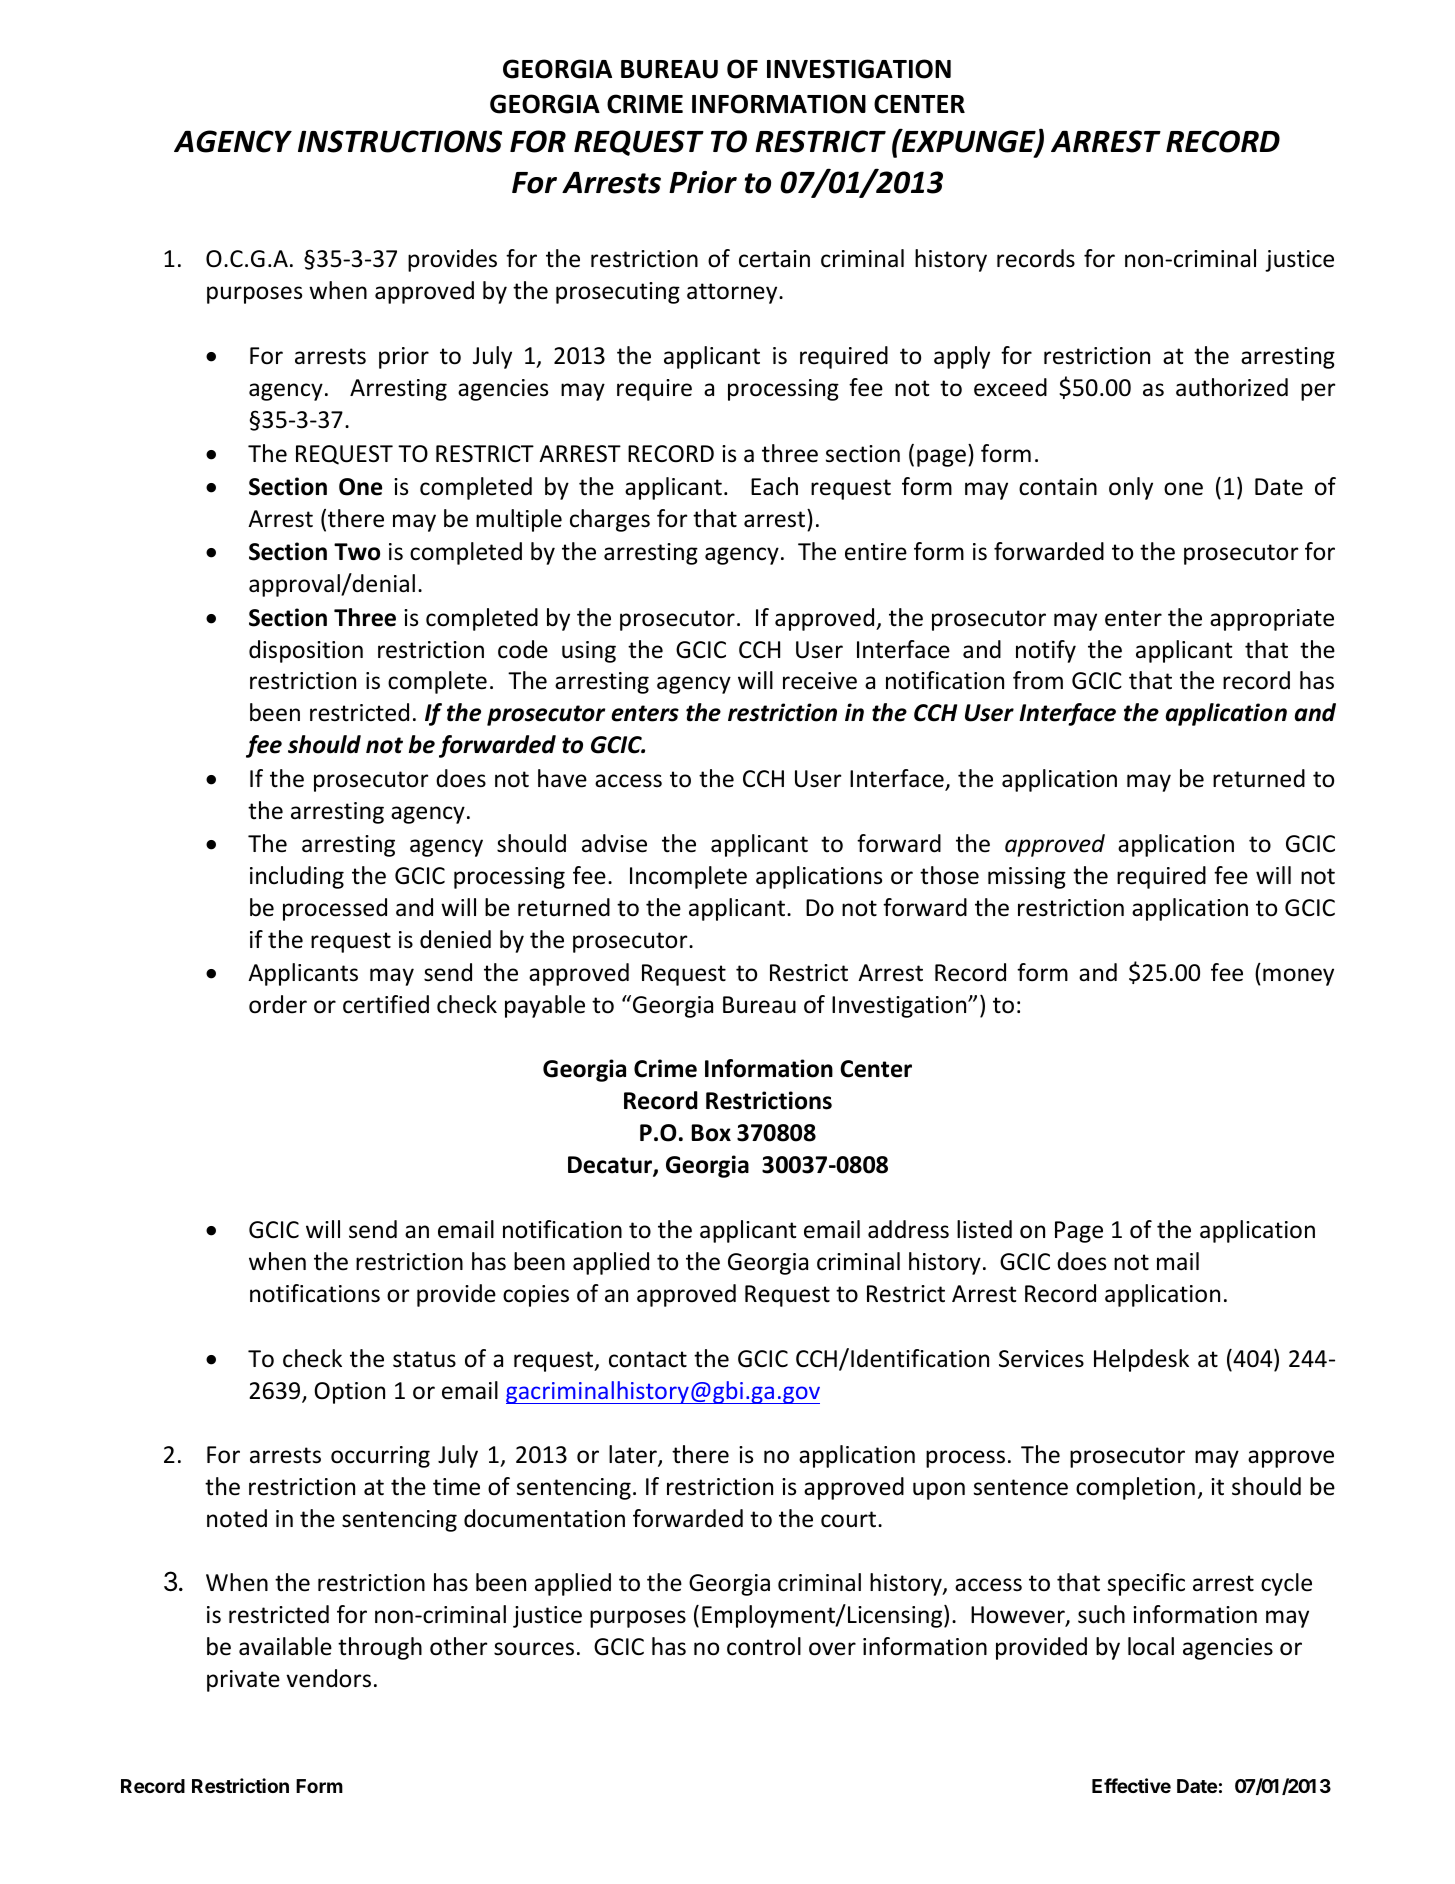 Image resolution: width=1455 pixels, height=1884 pixels. Describe the element at coordinates (400, 141) in the page. I see `INSTRUCTIONS` at that location.
